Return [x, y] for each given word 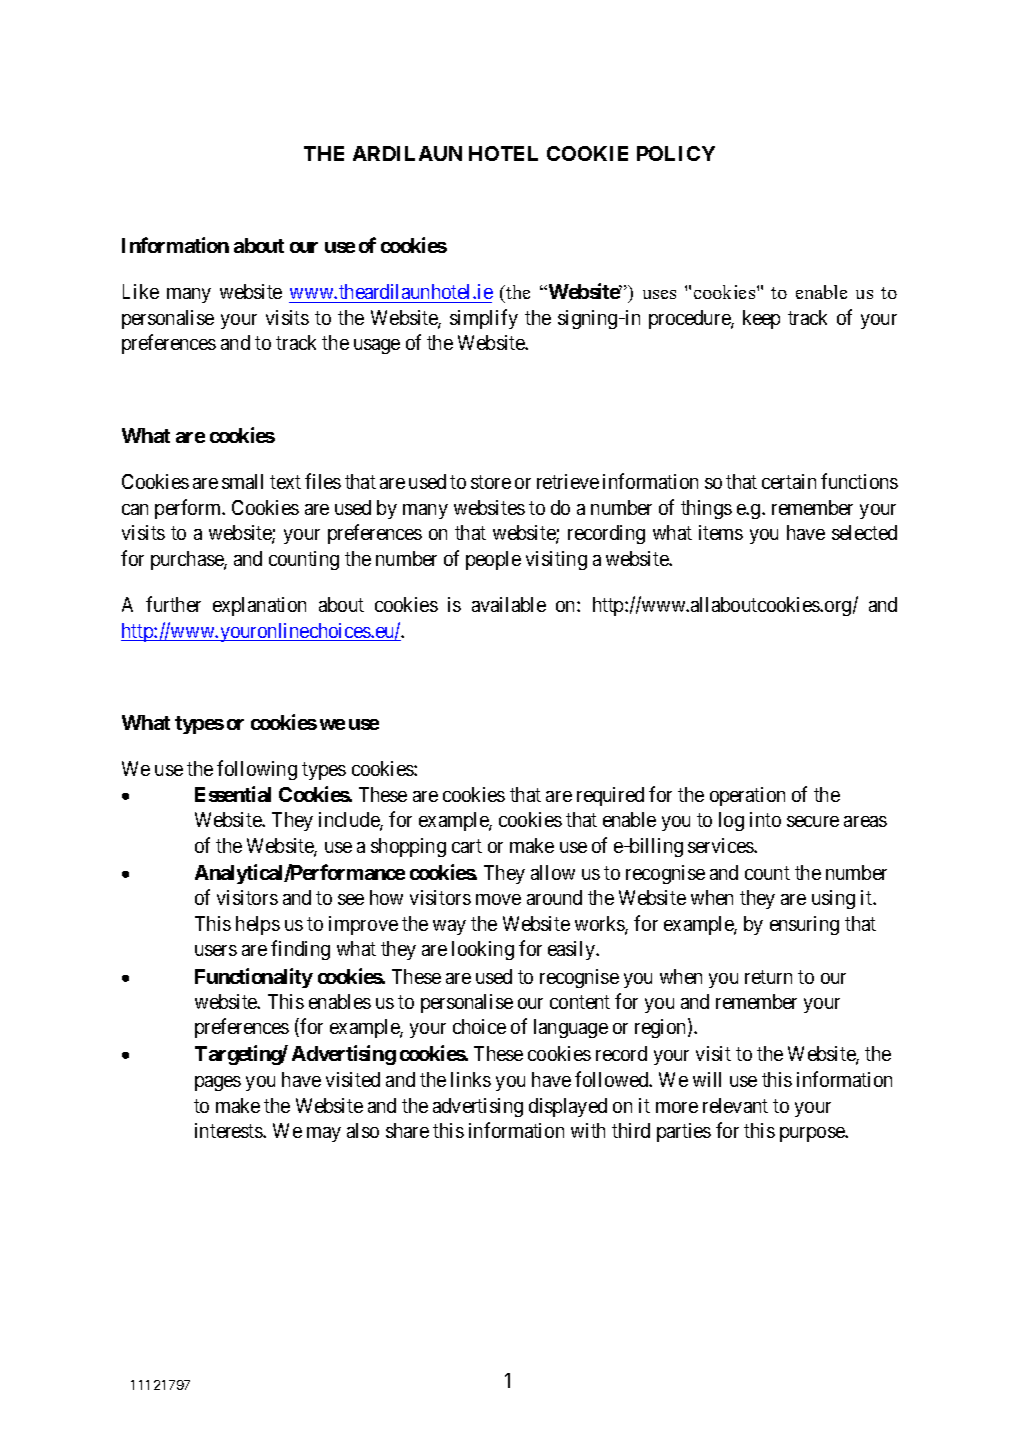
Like [141, 291]
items [721, 532]
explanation [259, 606]
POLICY [676, 153]
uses [659, 294]
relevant [735, 1105]
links [471, 1079]
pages [218, 1083]
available [509, 604]
